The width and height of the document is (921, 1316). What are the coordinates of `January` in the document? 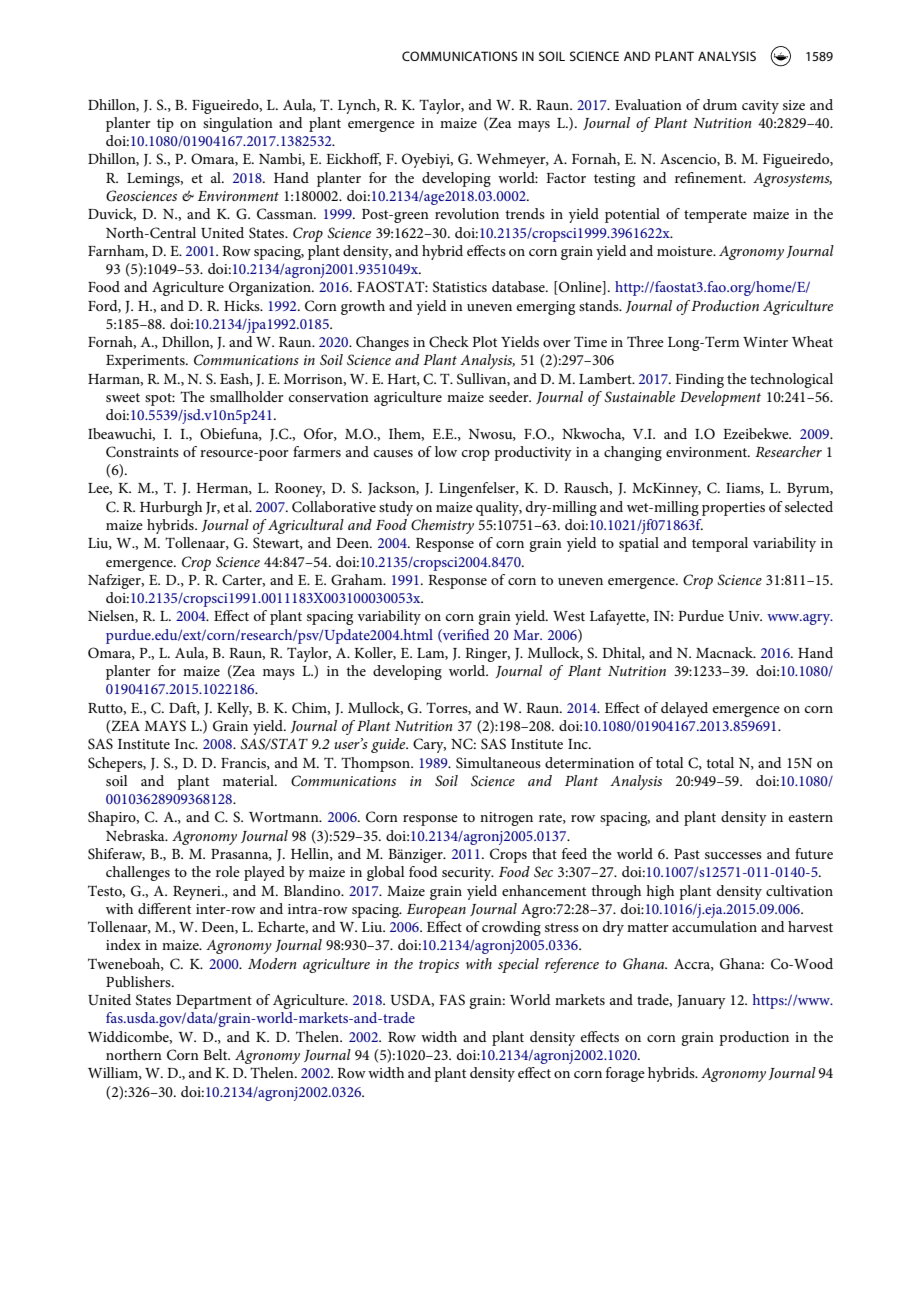 It's located at (701, 1002).
